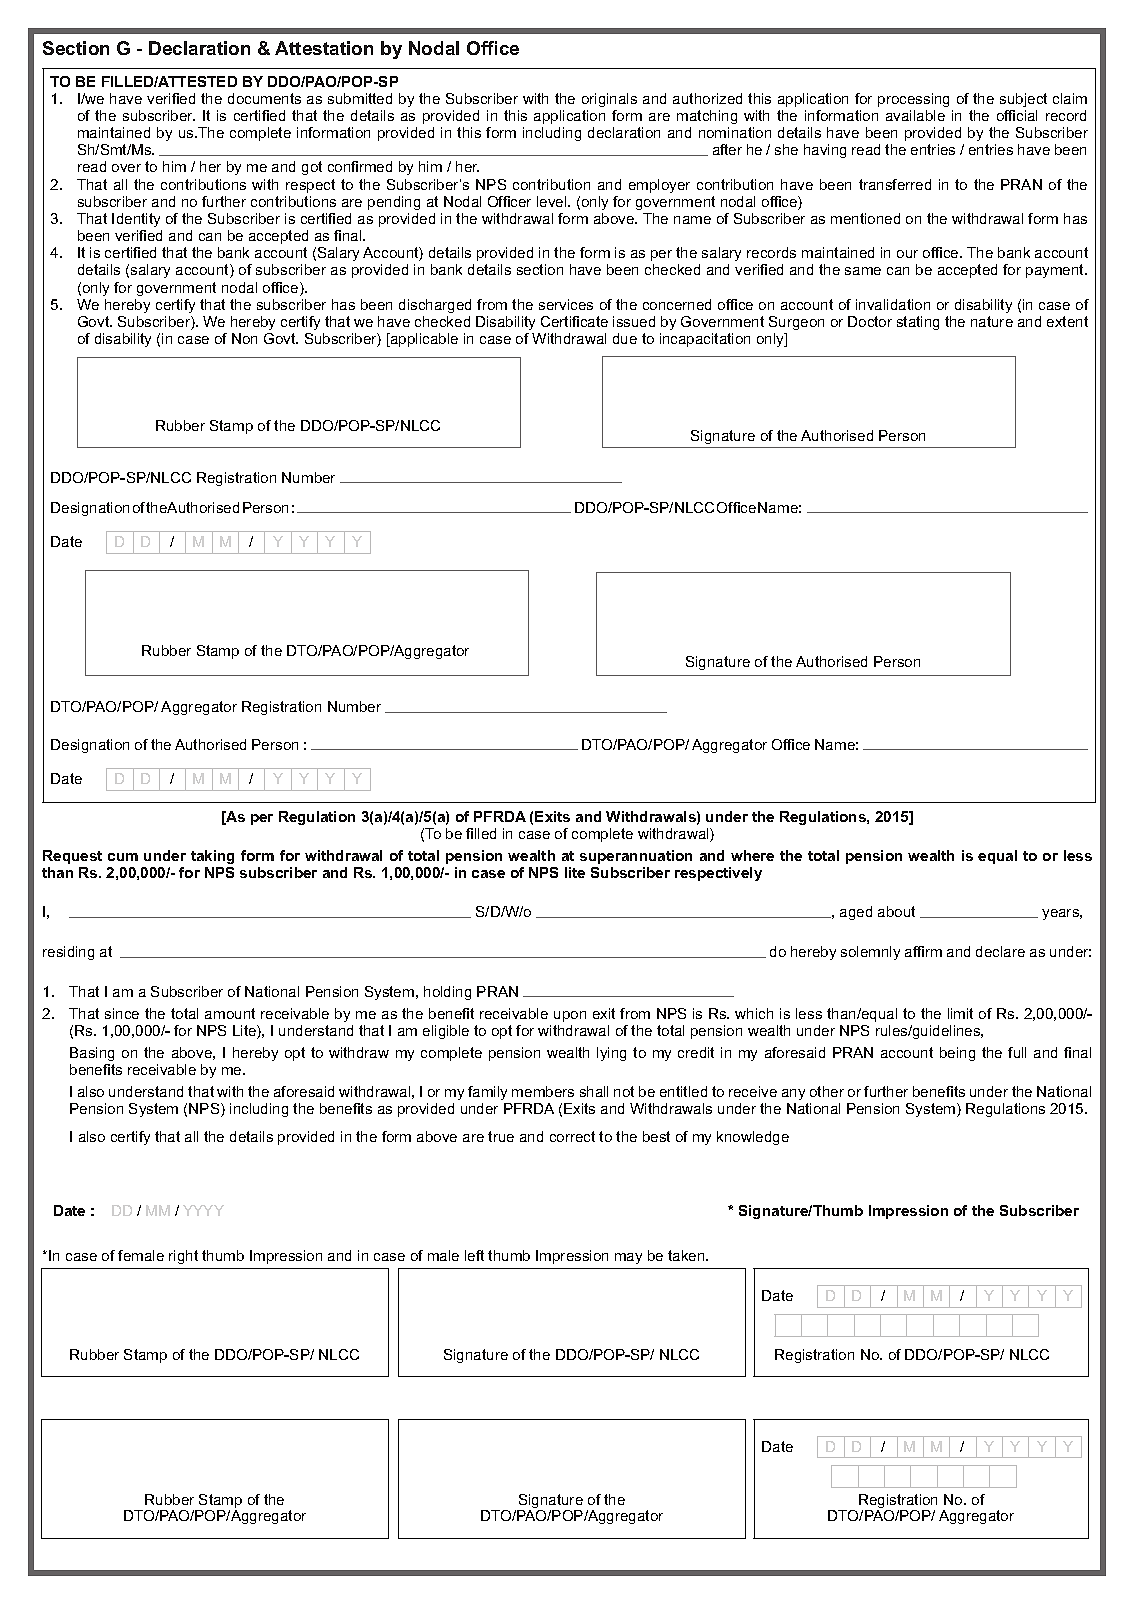  What do you see at coordinates (570, 1016) in the screenshot?
I see `upon` at bounding box center [570, 1016].
